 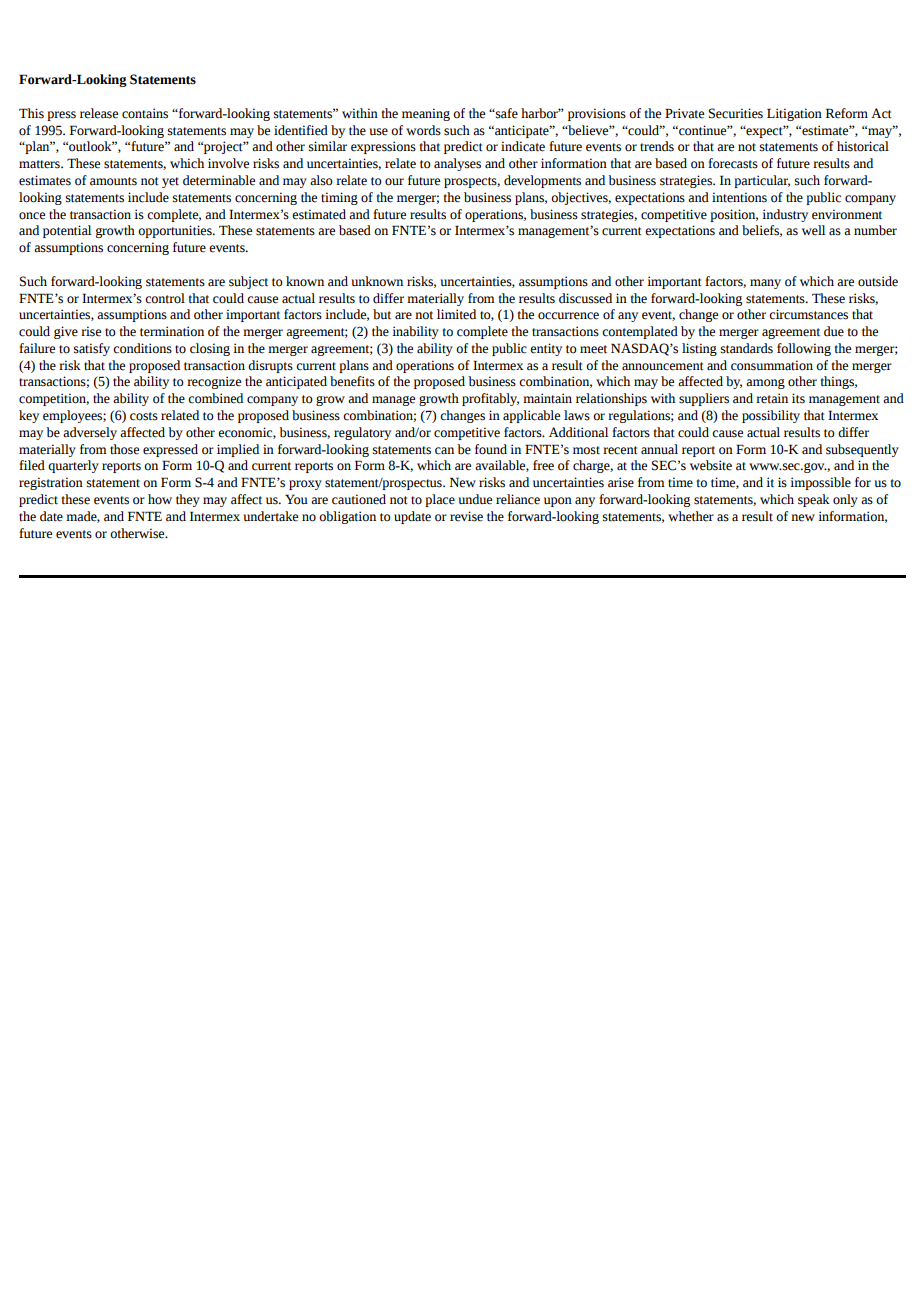 I want to click on words, so click(x=423, y=130).
